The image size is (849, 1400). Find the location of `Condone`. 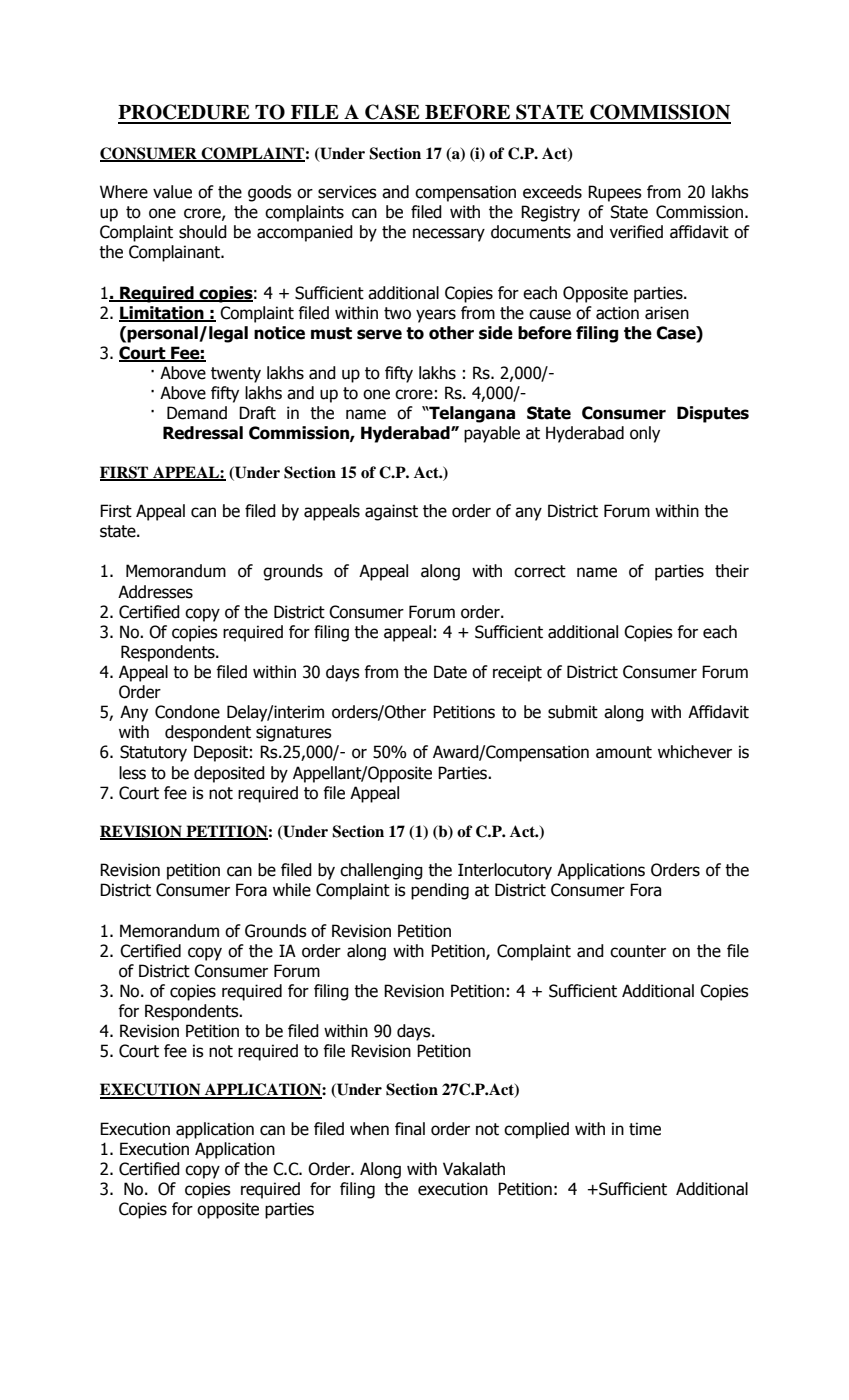

Condone is located at coordinates (187, 712).
